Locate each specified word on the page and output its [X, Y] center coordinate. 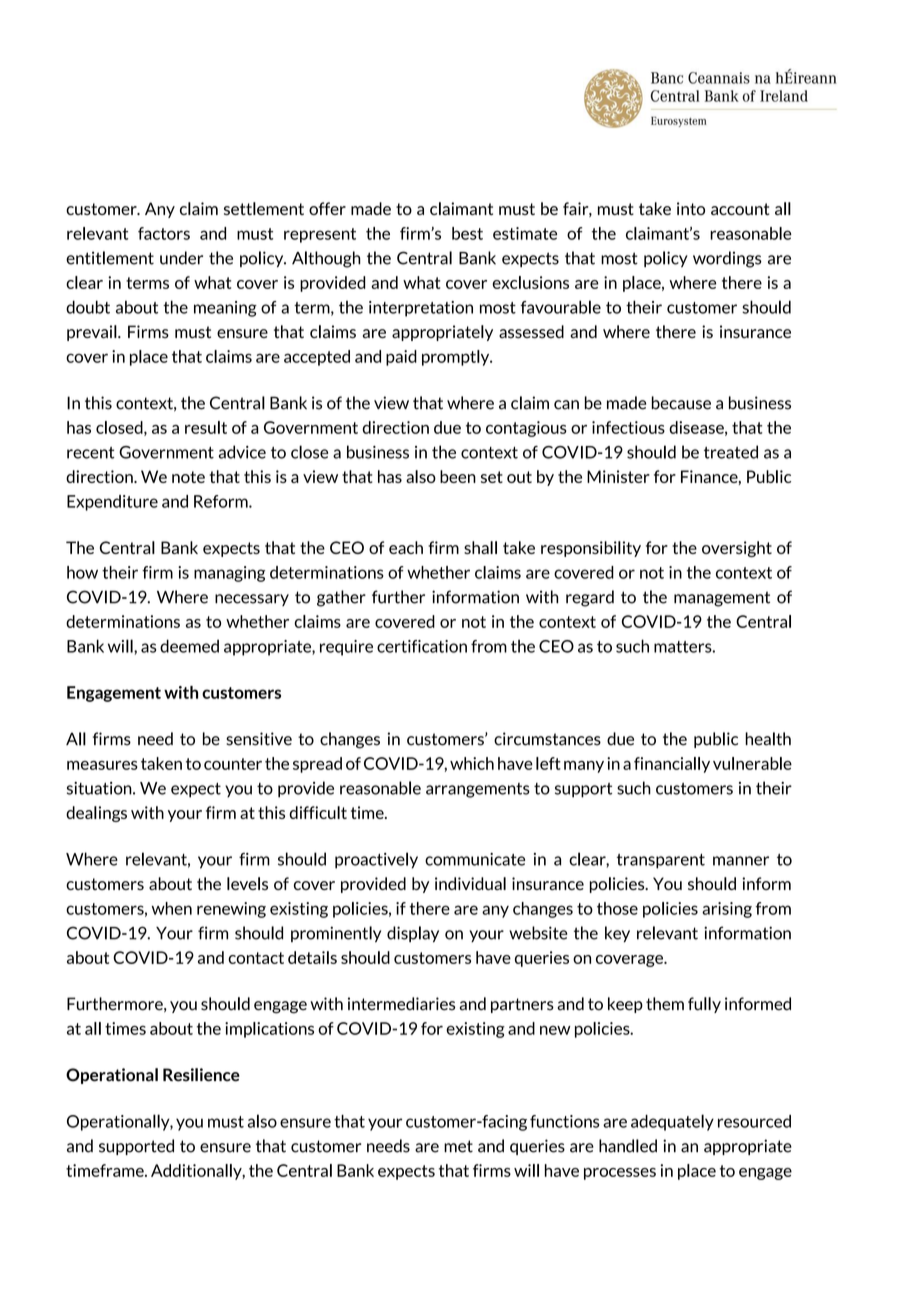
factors [164, 233]
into [691, 208]
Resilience [201, 1075]
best [467, 233]
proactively [376, 860]
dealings [96, 814]
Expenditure [112, 503]
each [406, 547]
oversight [737, 549]
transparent [661, 861]
